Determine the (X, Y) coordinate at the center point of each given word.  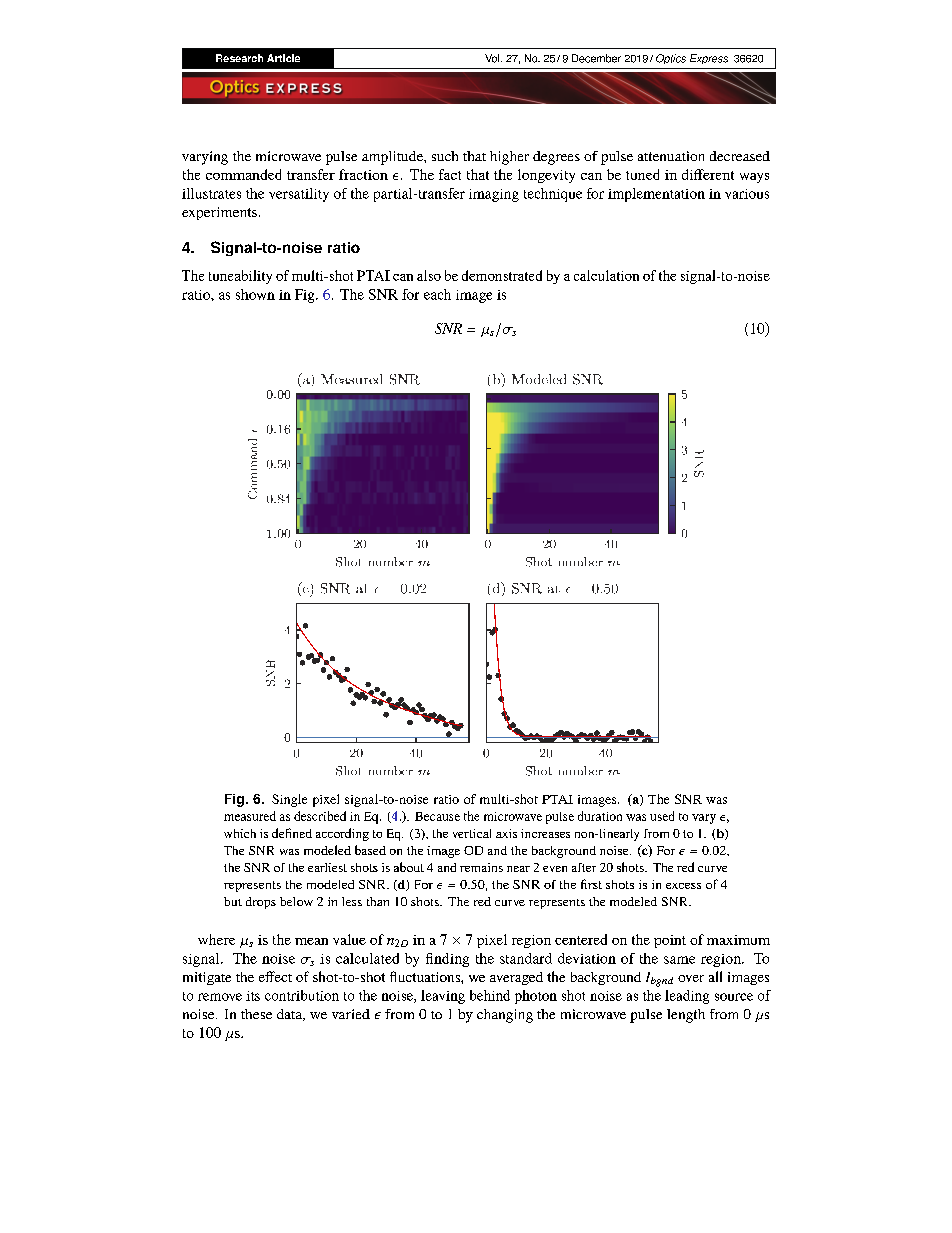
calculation (606, 275)
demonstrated (502, 275)
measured (250, 816)
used (662, 816)
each (437, 294)
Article (283, 58)
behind (490, 995)
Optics (671, 59)
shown (255, 294)
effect (275, 976)
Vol (493, 58)
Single (289, 800)
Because (437, 816)
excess (683, 886)
